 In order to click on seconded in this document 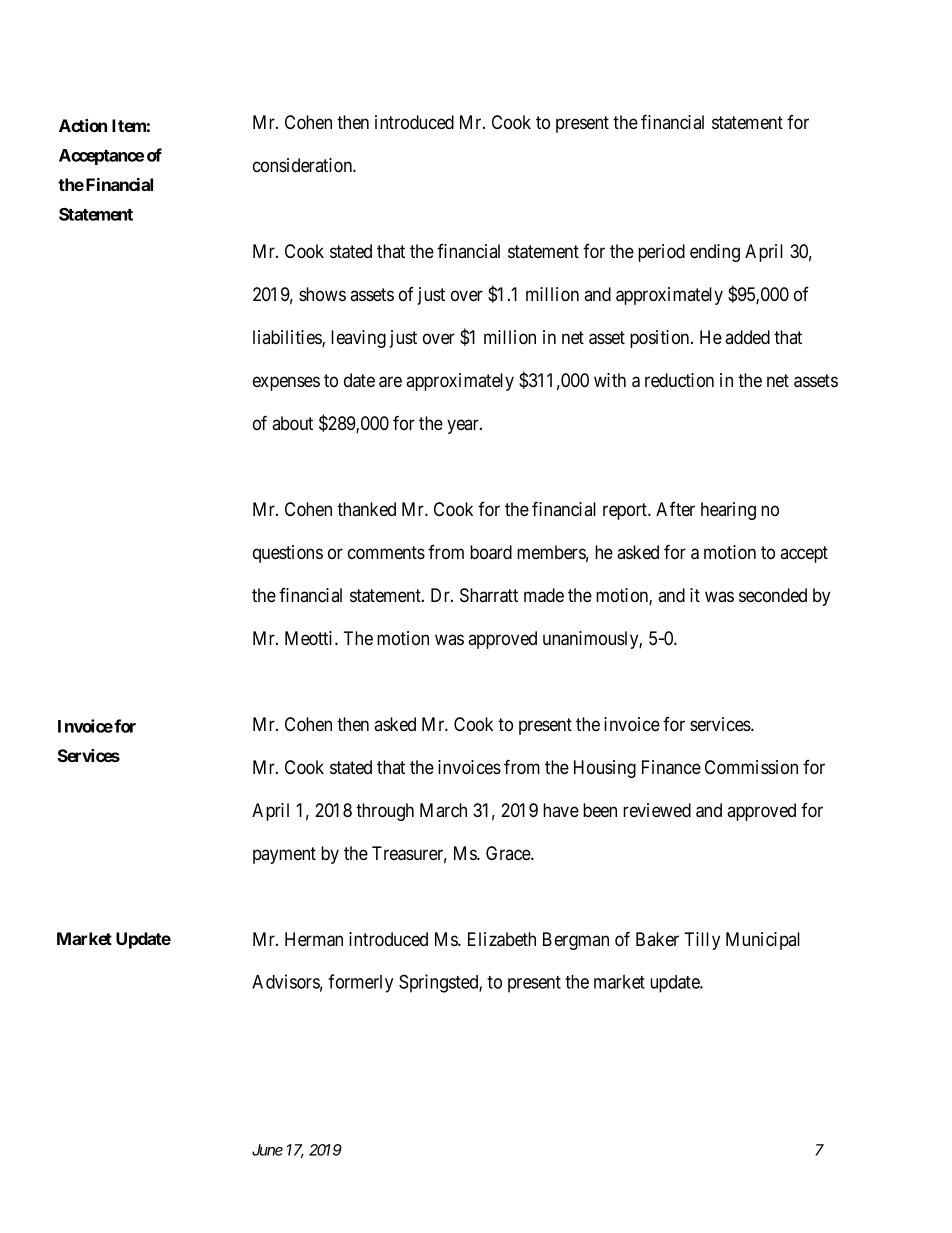, I will do `click(773, 595)`.
